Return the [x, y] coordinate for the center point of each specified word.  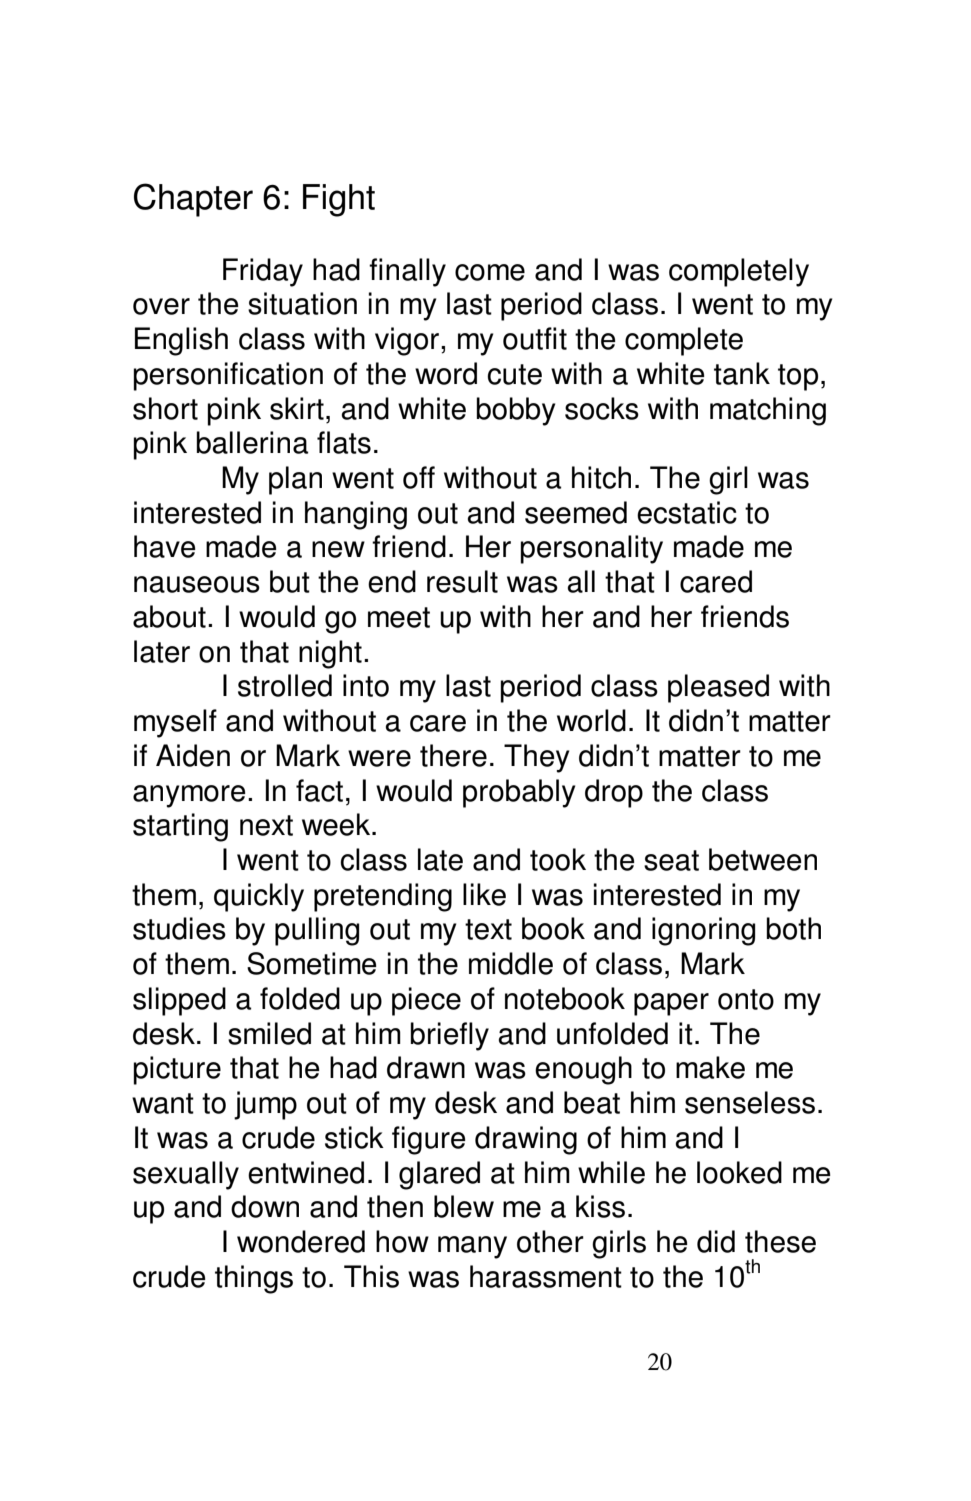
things [254, 1279]
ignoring [703, 931]
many [472, 1247]
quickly [259, 897]
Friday [263, 272]
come [490, 272]
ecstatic [687, 512]
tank [742, 373]
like [484, 894]
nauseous [197, 584]
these [780, 1241]
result [462, 581]
